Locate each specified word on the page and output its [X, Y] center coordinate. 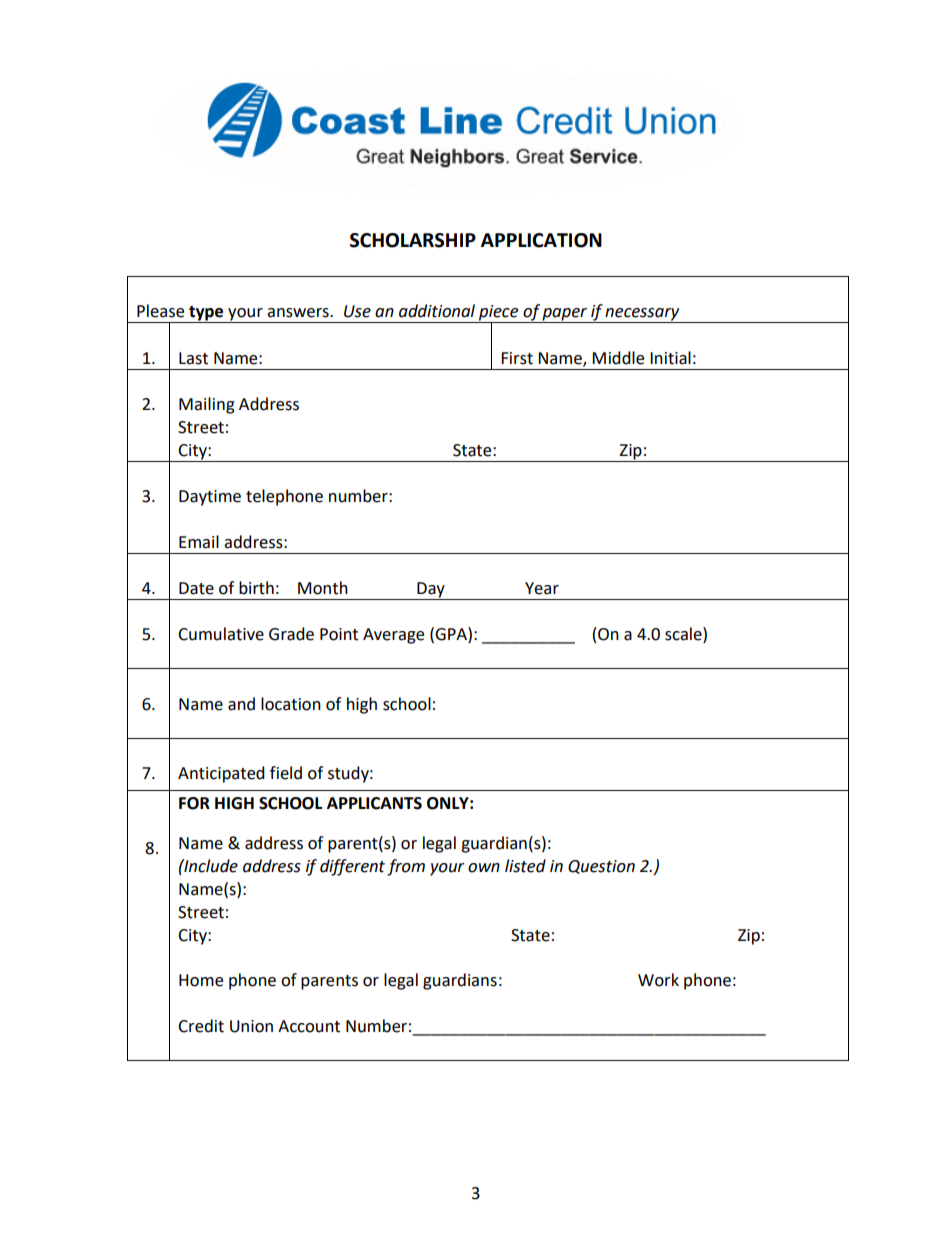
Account [309, 1026]
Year [542, 588]
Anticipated [221, 774]
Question [601, 867]
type [206, 314]
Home [201, 980]
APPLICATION [541, 240]
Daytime [210, 498]
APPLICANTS [374, 803]
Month [323, 588]
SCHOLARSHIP [413, 240]
